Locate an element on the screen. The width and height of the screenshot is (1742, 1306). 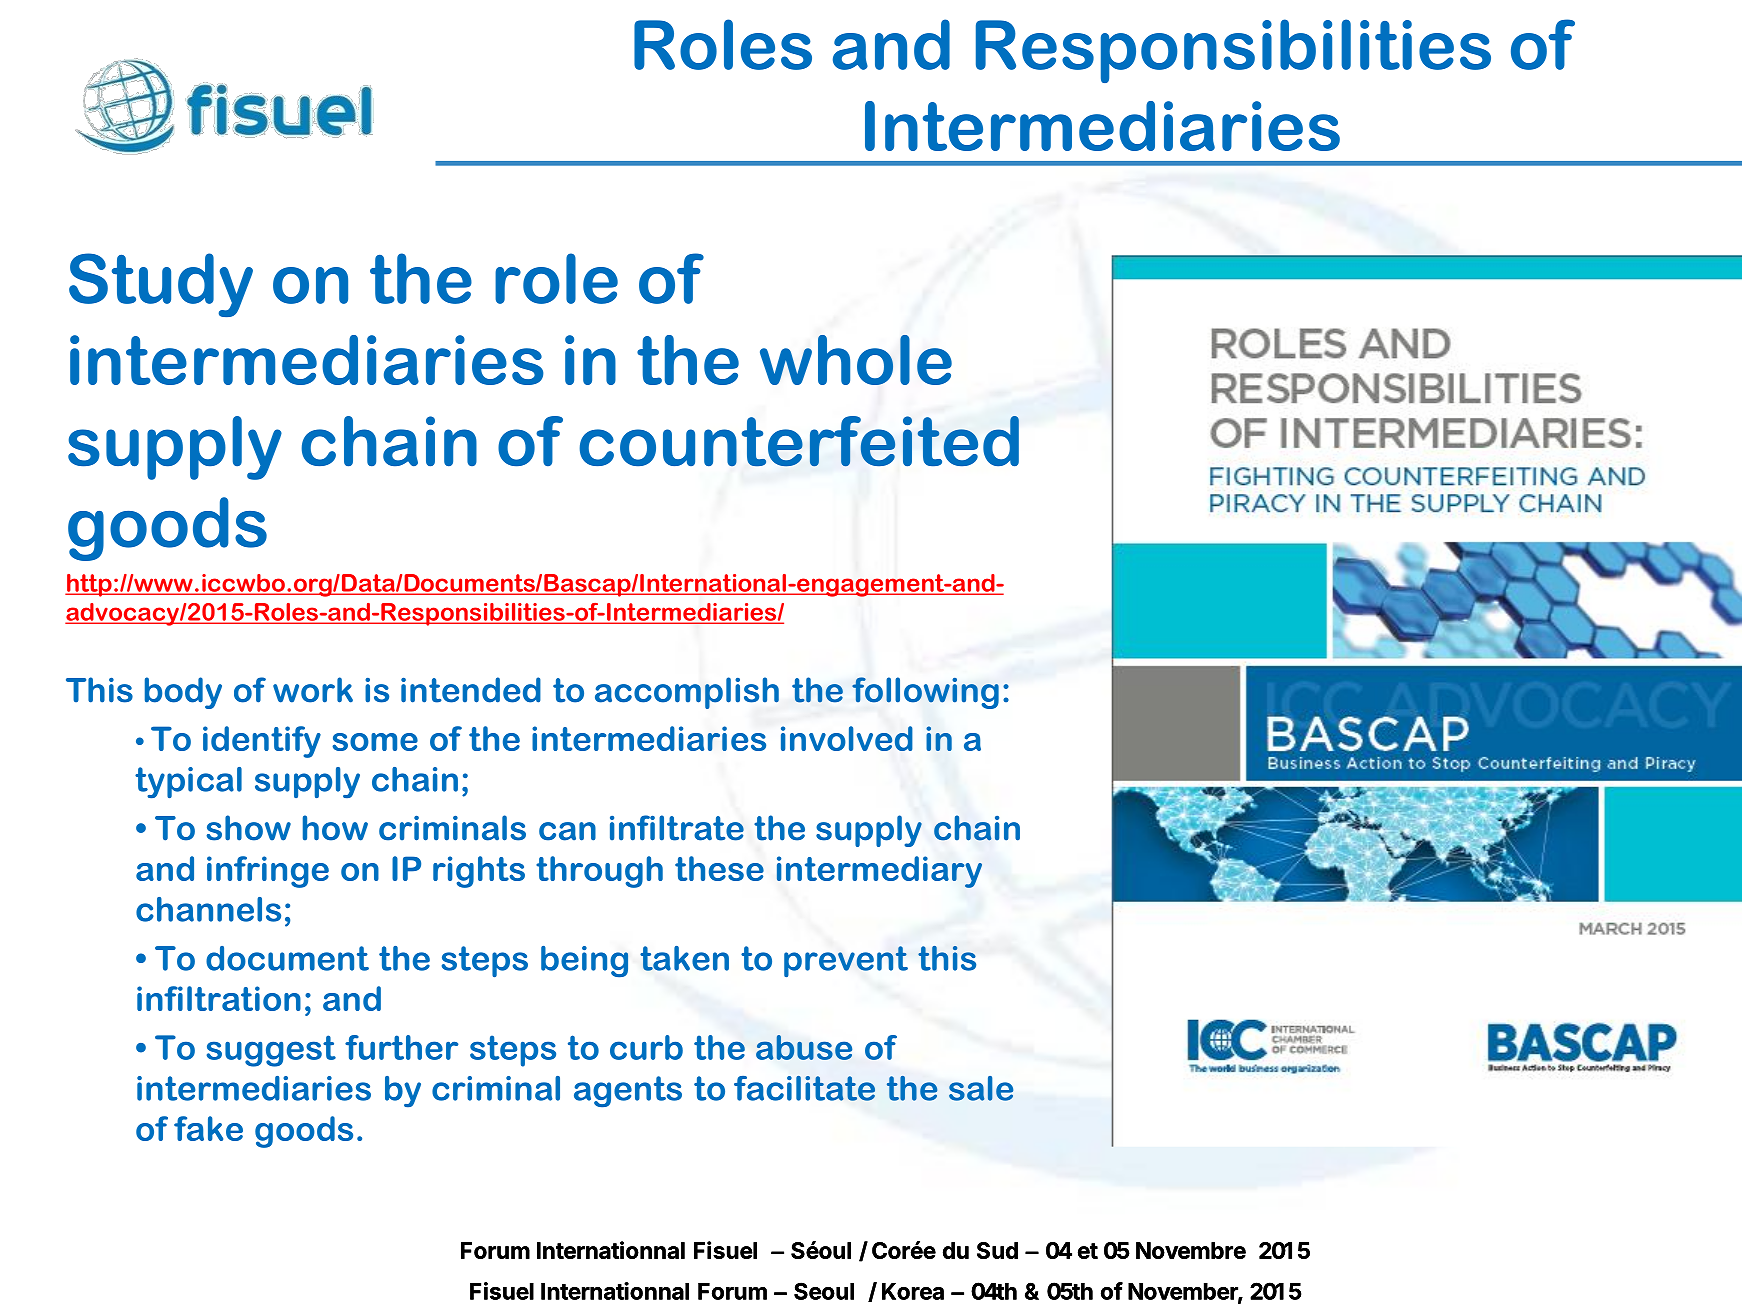
Study is located at coordinates (161, 285).
